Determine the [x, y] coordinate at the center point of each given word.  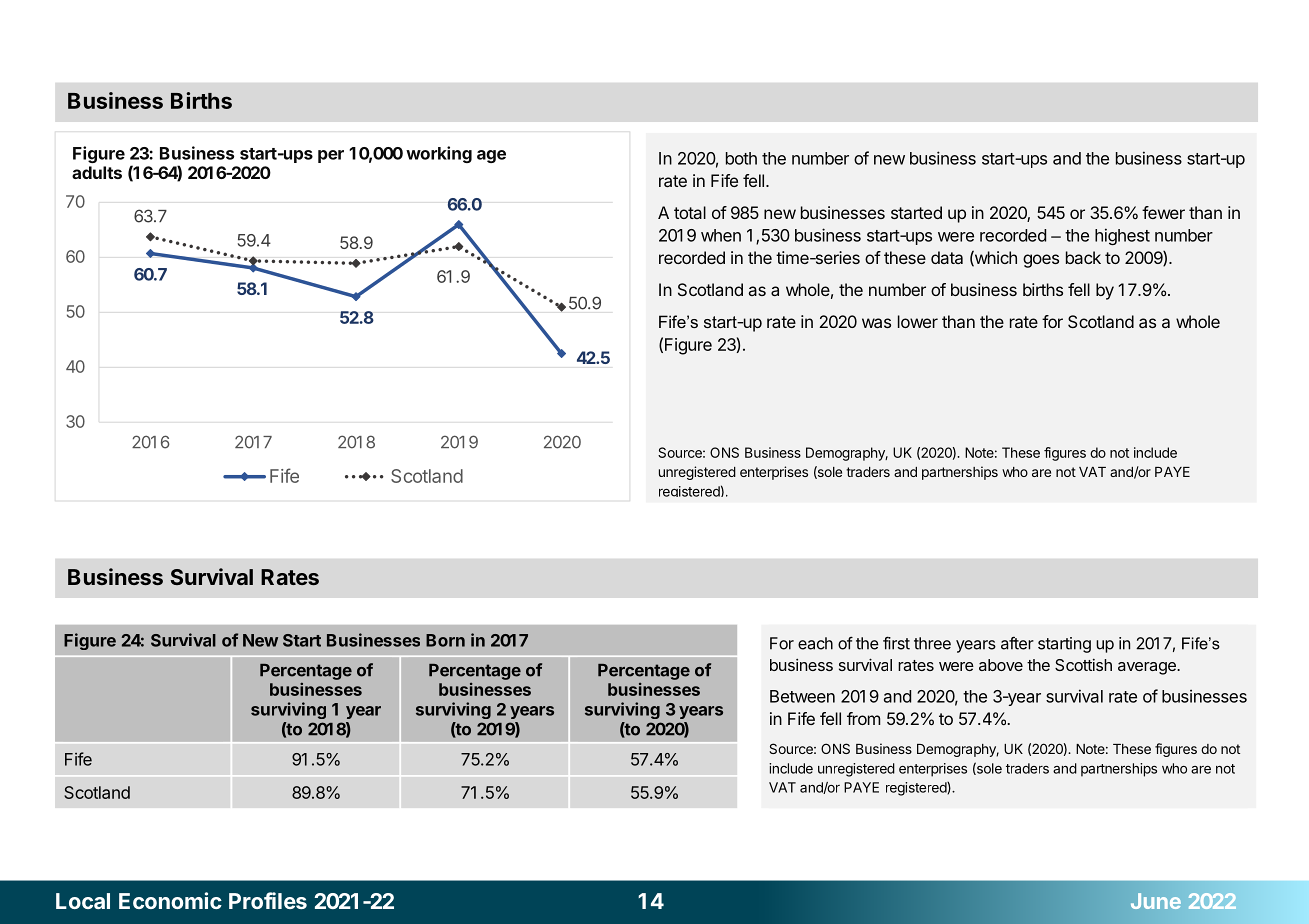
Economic [170, 900]
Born [445, 640]
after [1017, 643]
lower [918, 321]
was [876, 323]
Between [802, 696]
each [815, 643]
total [690, 212]
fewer [1163, 212]
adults [97, 172]
